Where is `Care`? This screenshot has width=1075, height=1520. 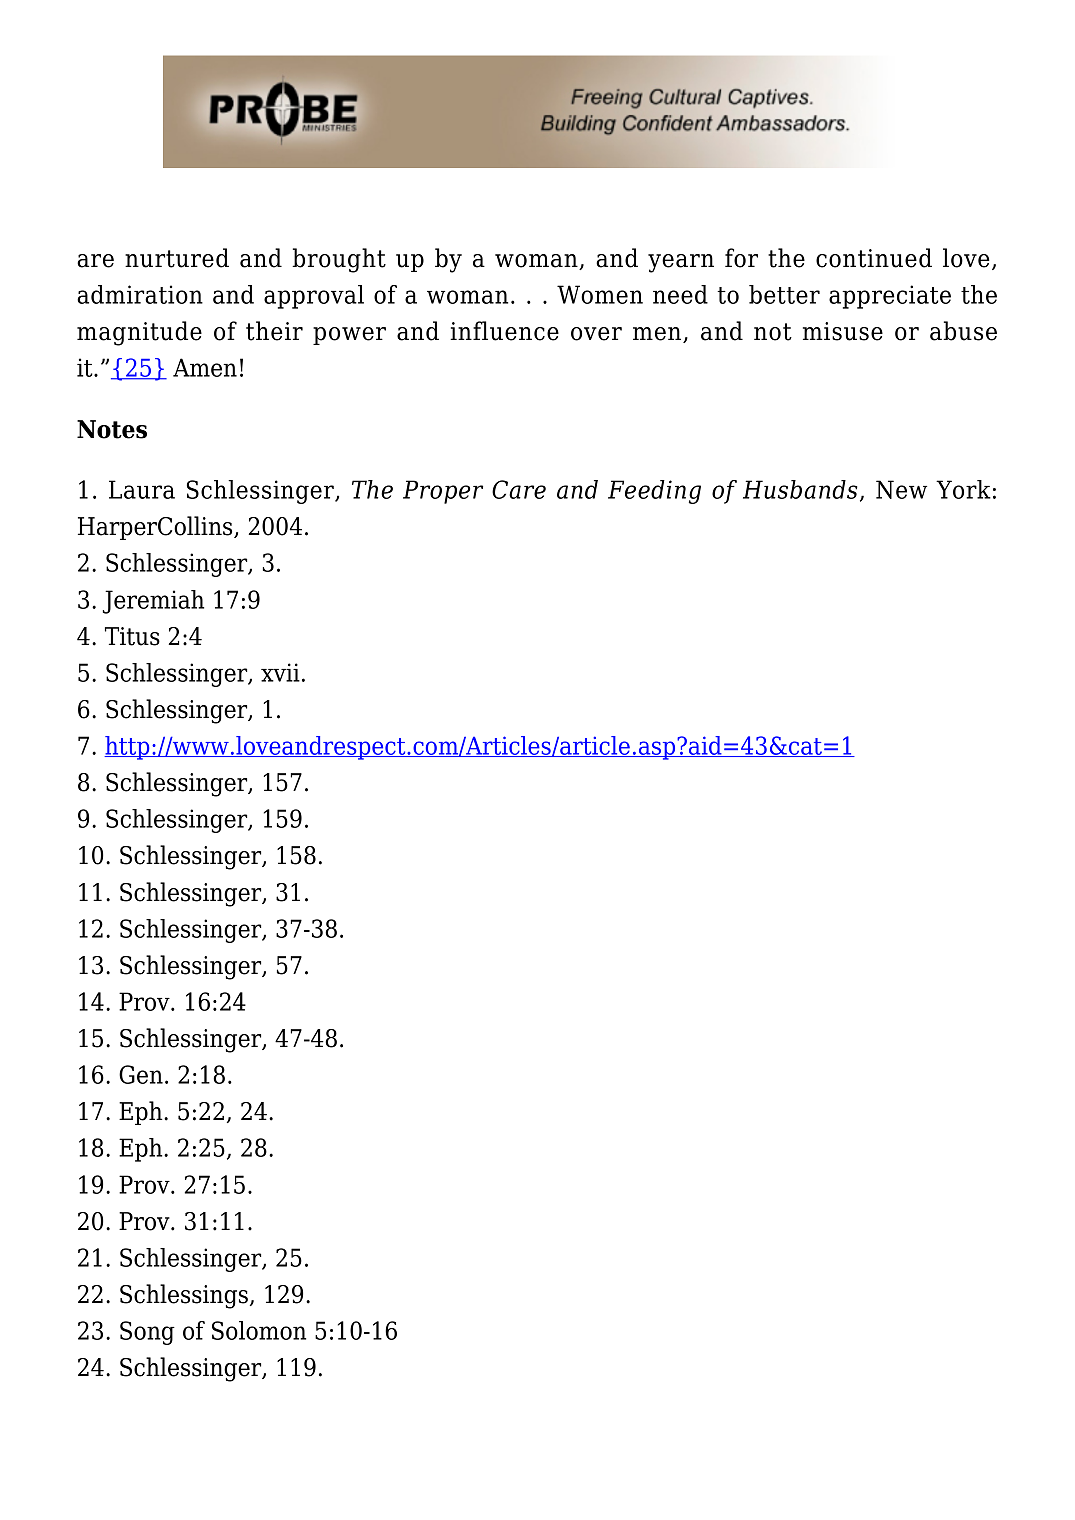 Care is located at coordinates (519, 489).
